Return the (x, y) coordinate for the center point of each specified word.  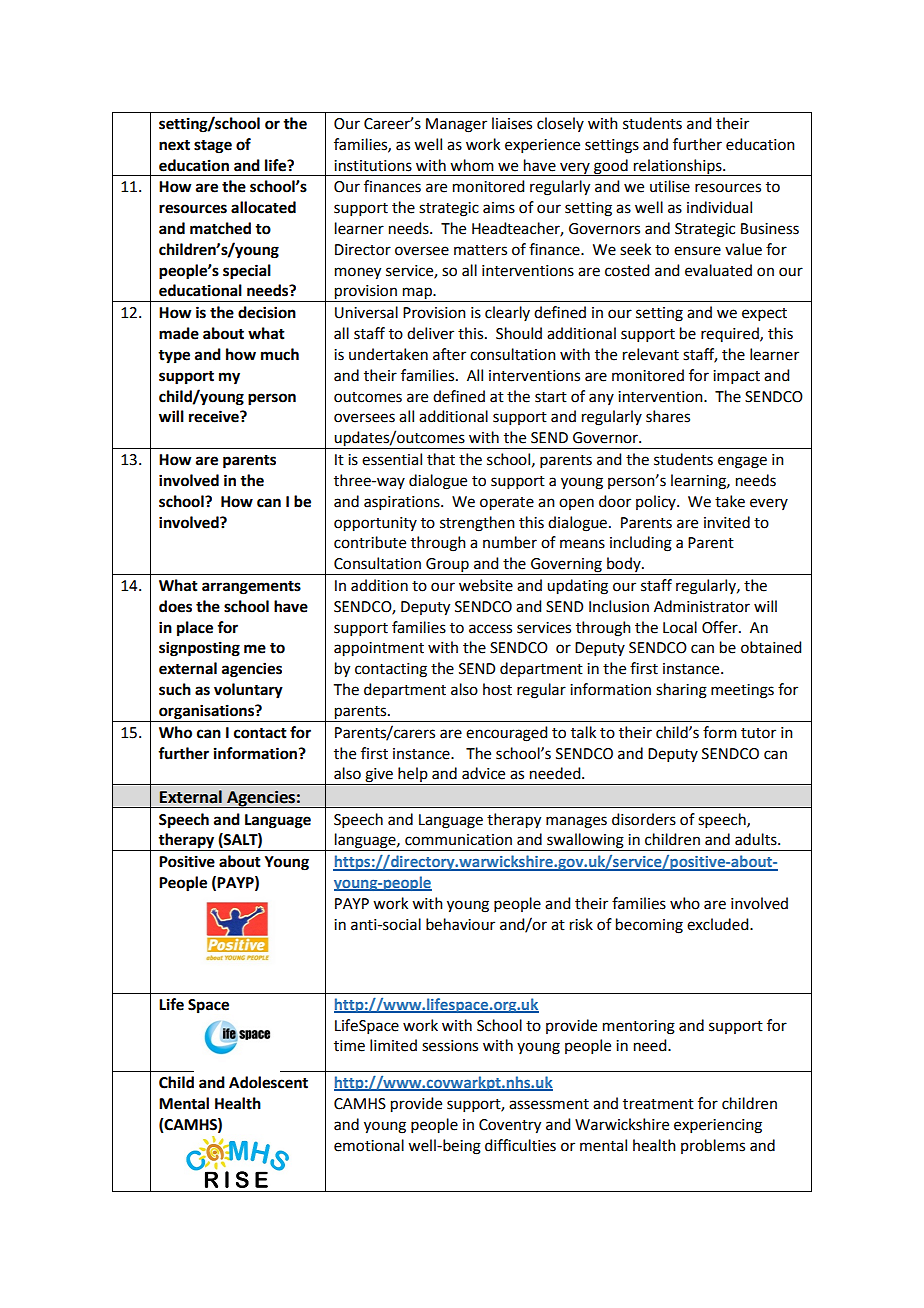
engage (742, 462)
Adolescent (268, 1082)
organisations (206, 713)
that (441, 459)
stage (213, 147)
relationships (678, 167)
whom (472, 165)
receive (215, 416)
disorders (644, 819)
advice (483, 773)
